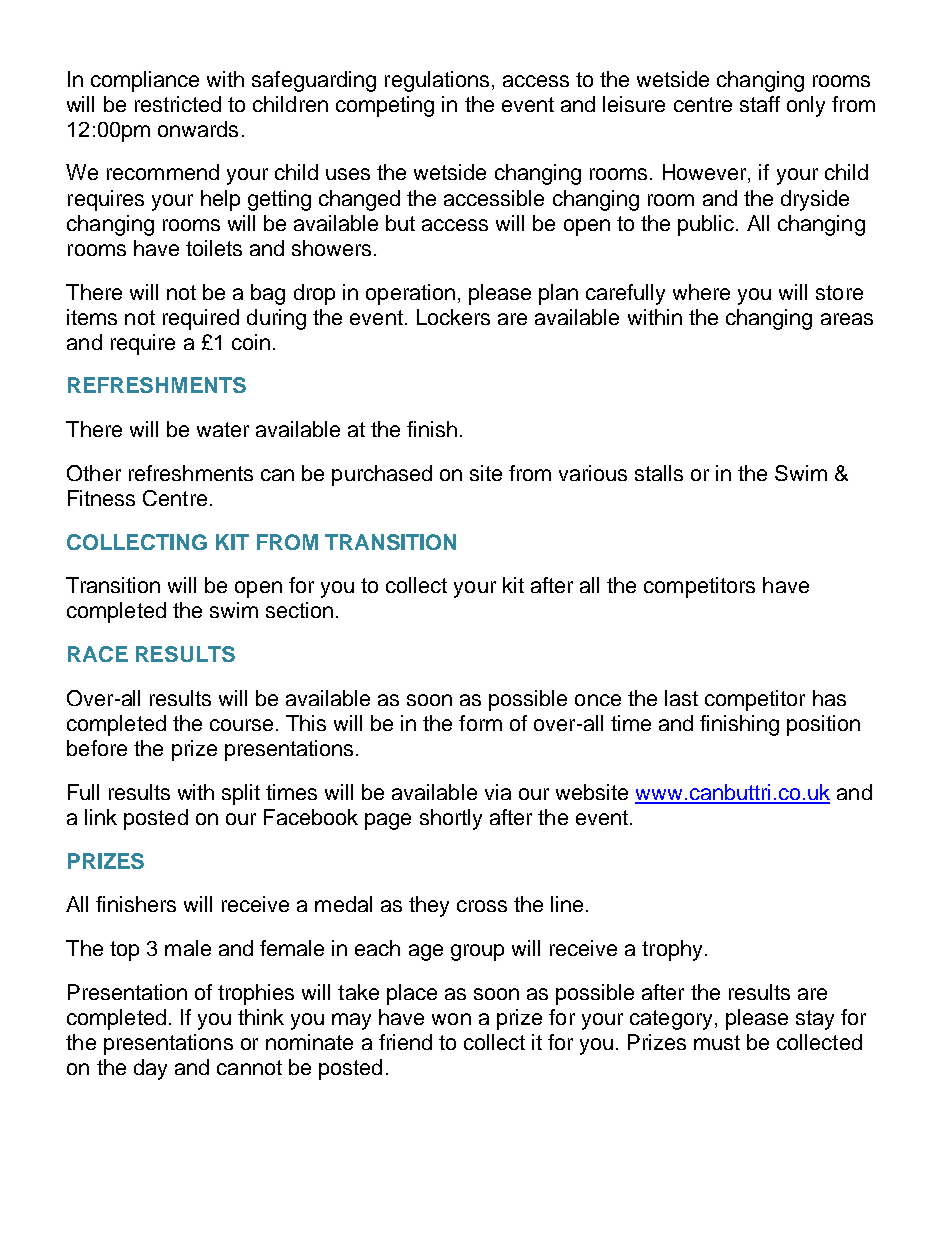  What do you see at coordinates (451, 1019) in the screenshot?
I see `won` at bounding box center [451, 1019].
